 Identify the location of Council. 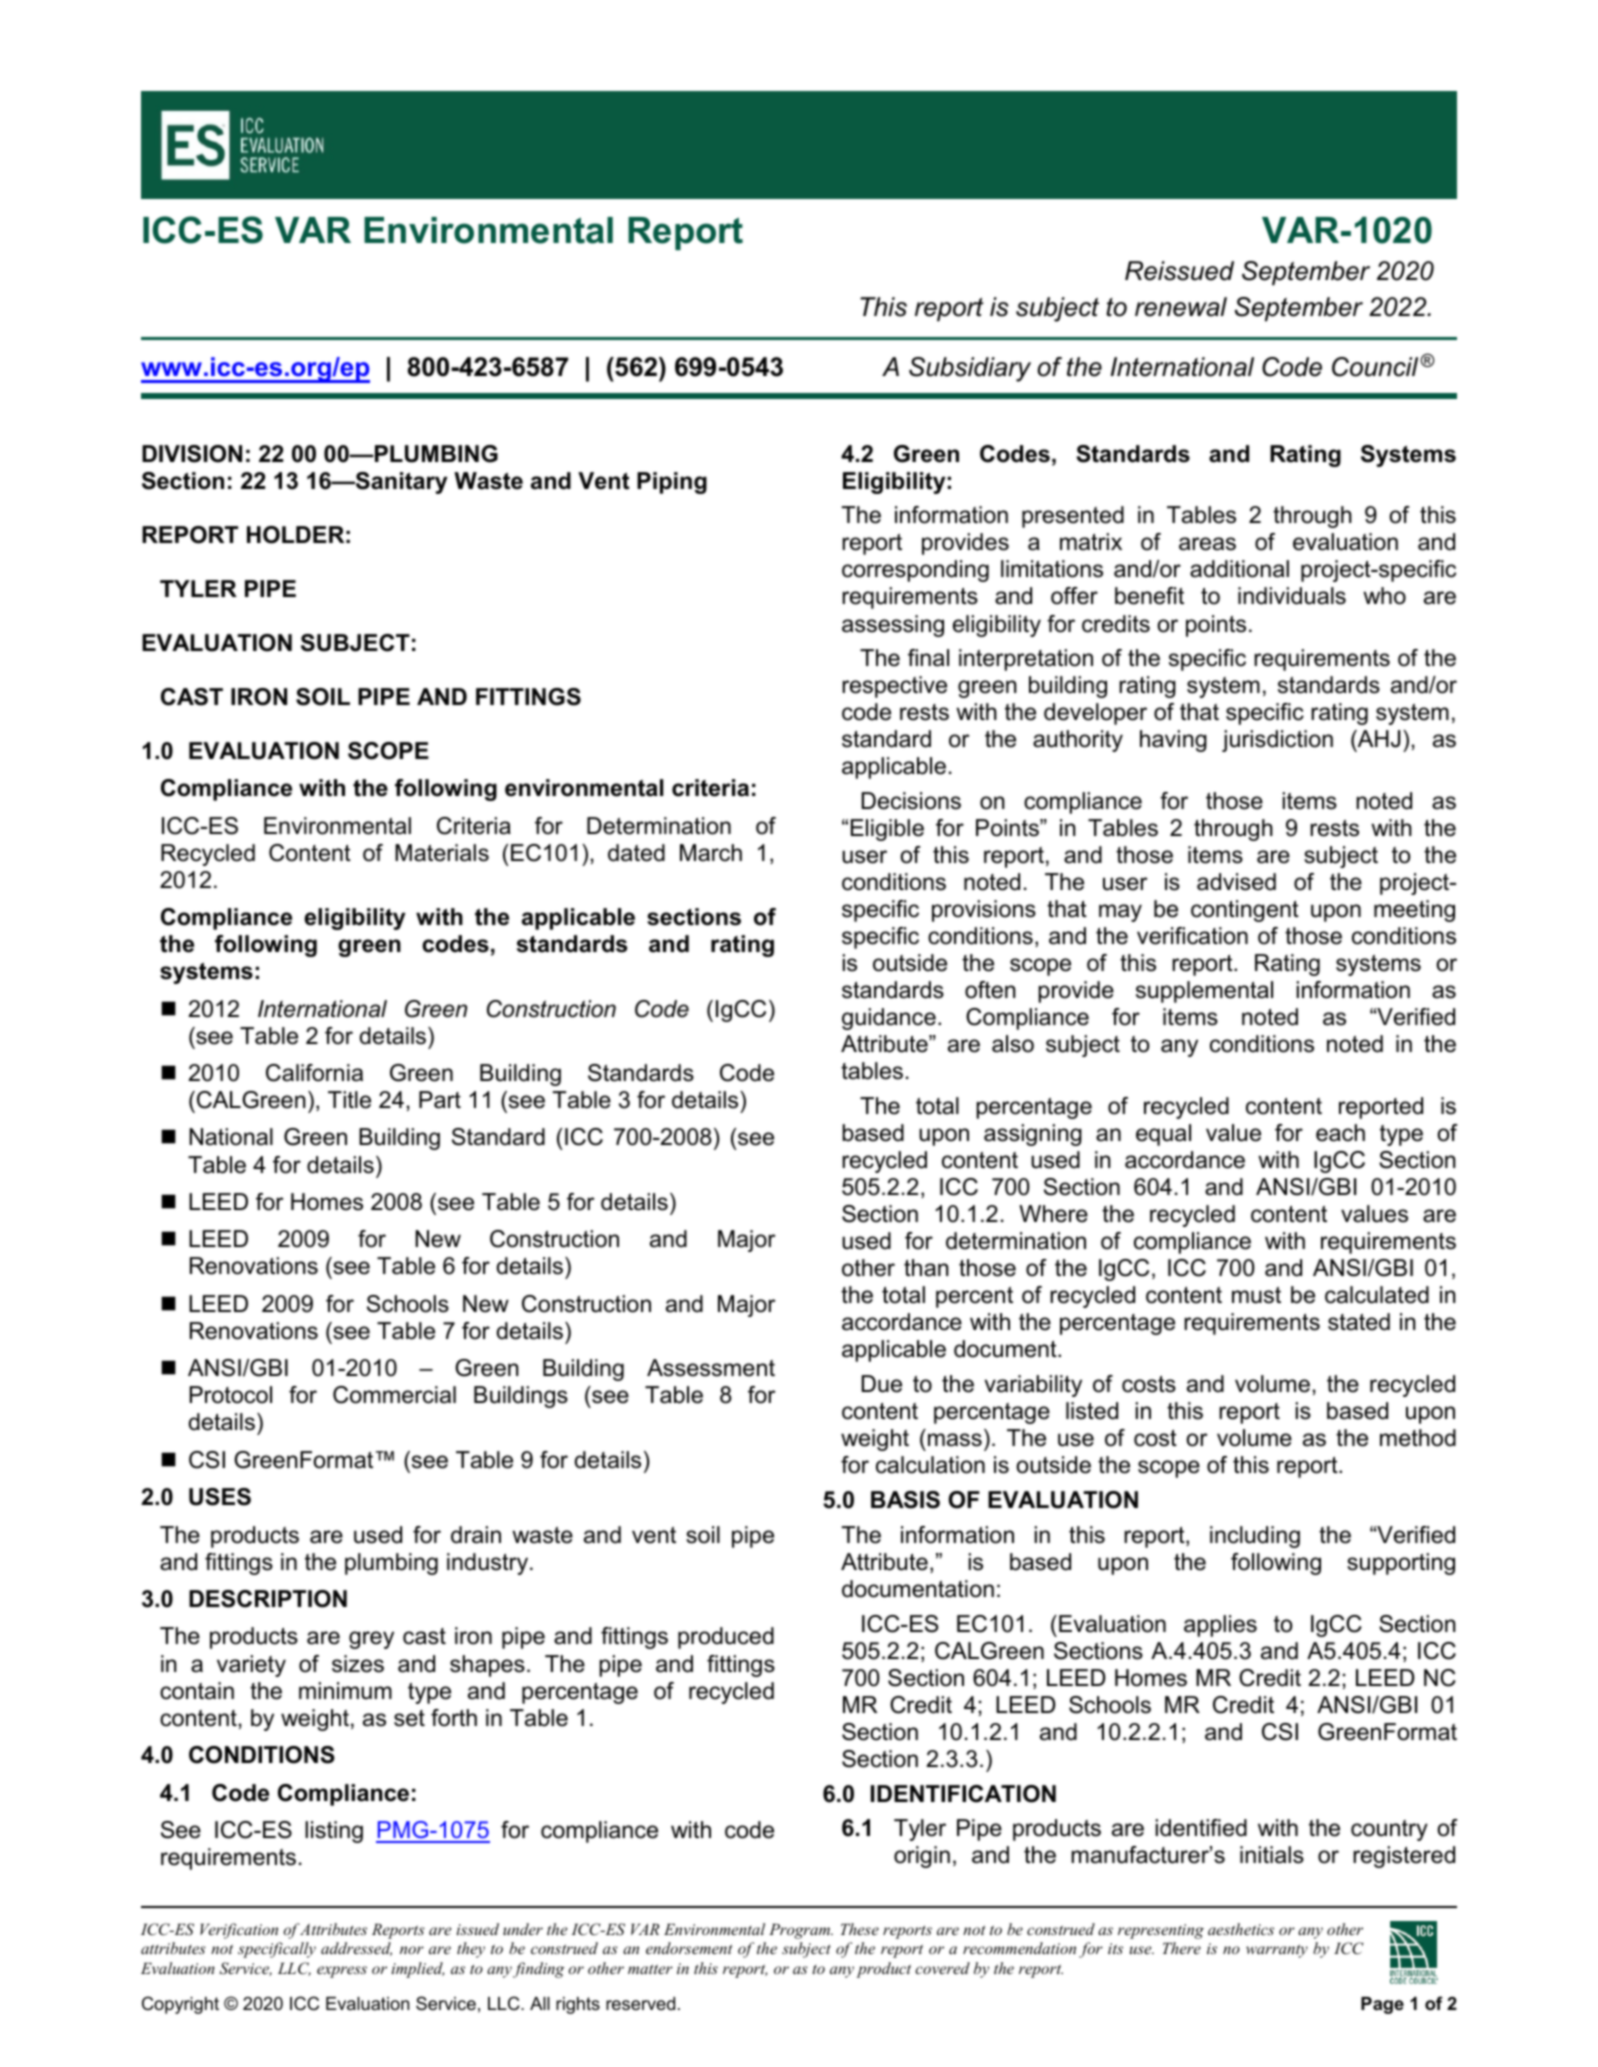
(1376, 367).
